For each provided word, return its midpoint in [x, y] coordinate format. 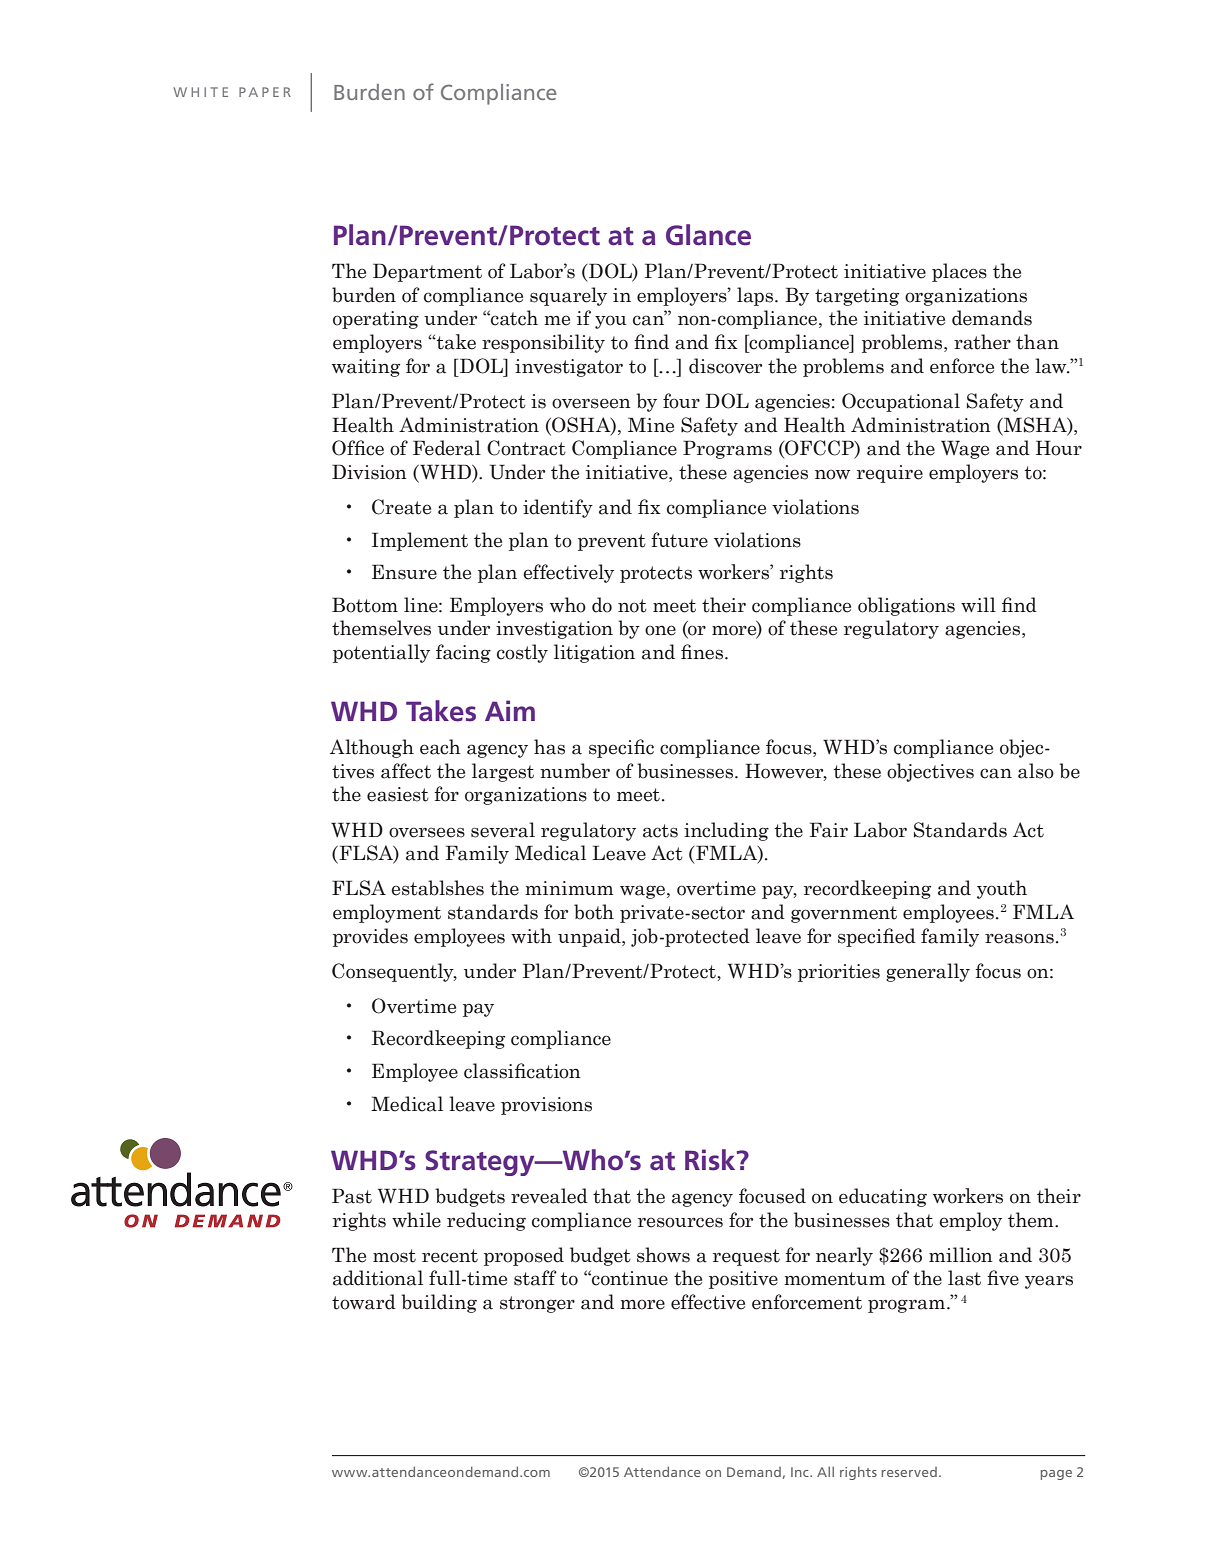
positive [743, 1280]
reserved [909, 1472]
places [959, 272]
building [439, 1303]
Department [427, 272]
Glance [708, 235]
